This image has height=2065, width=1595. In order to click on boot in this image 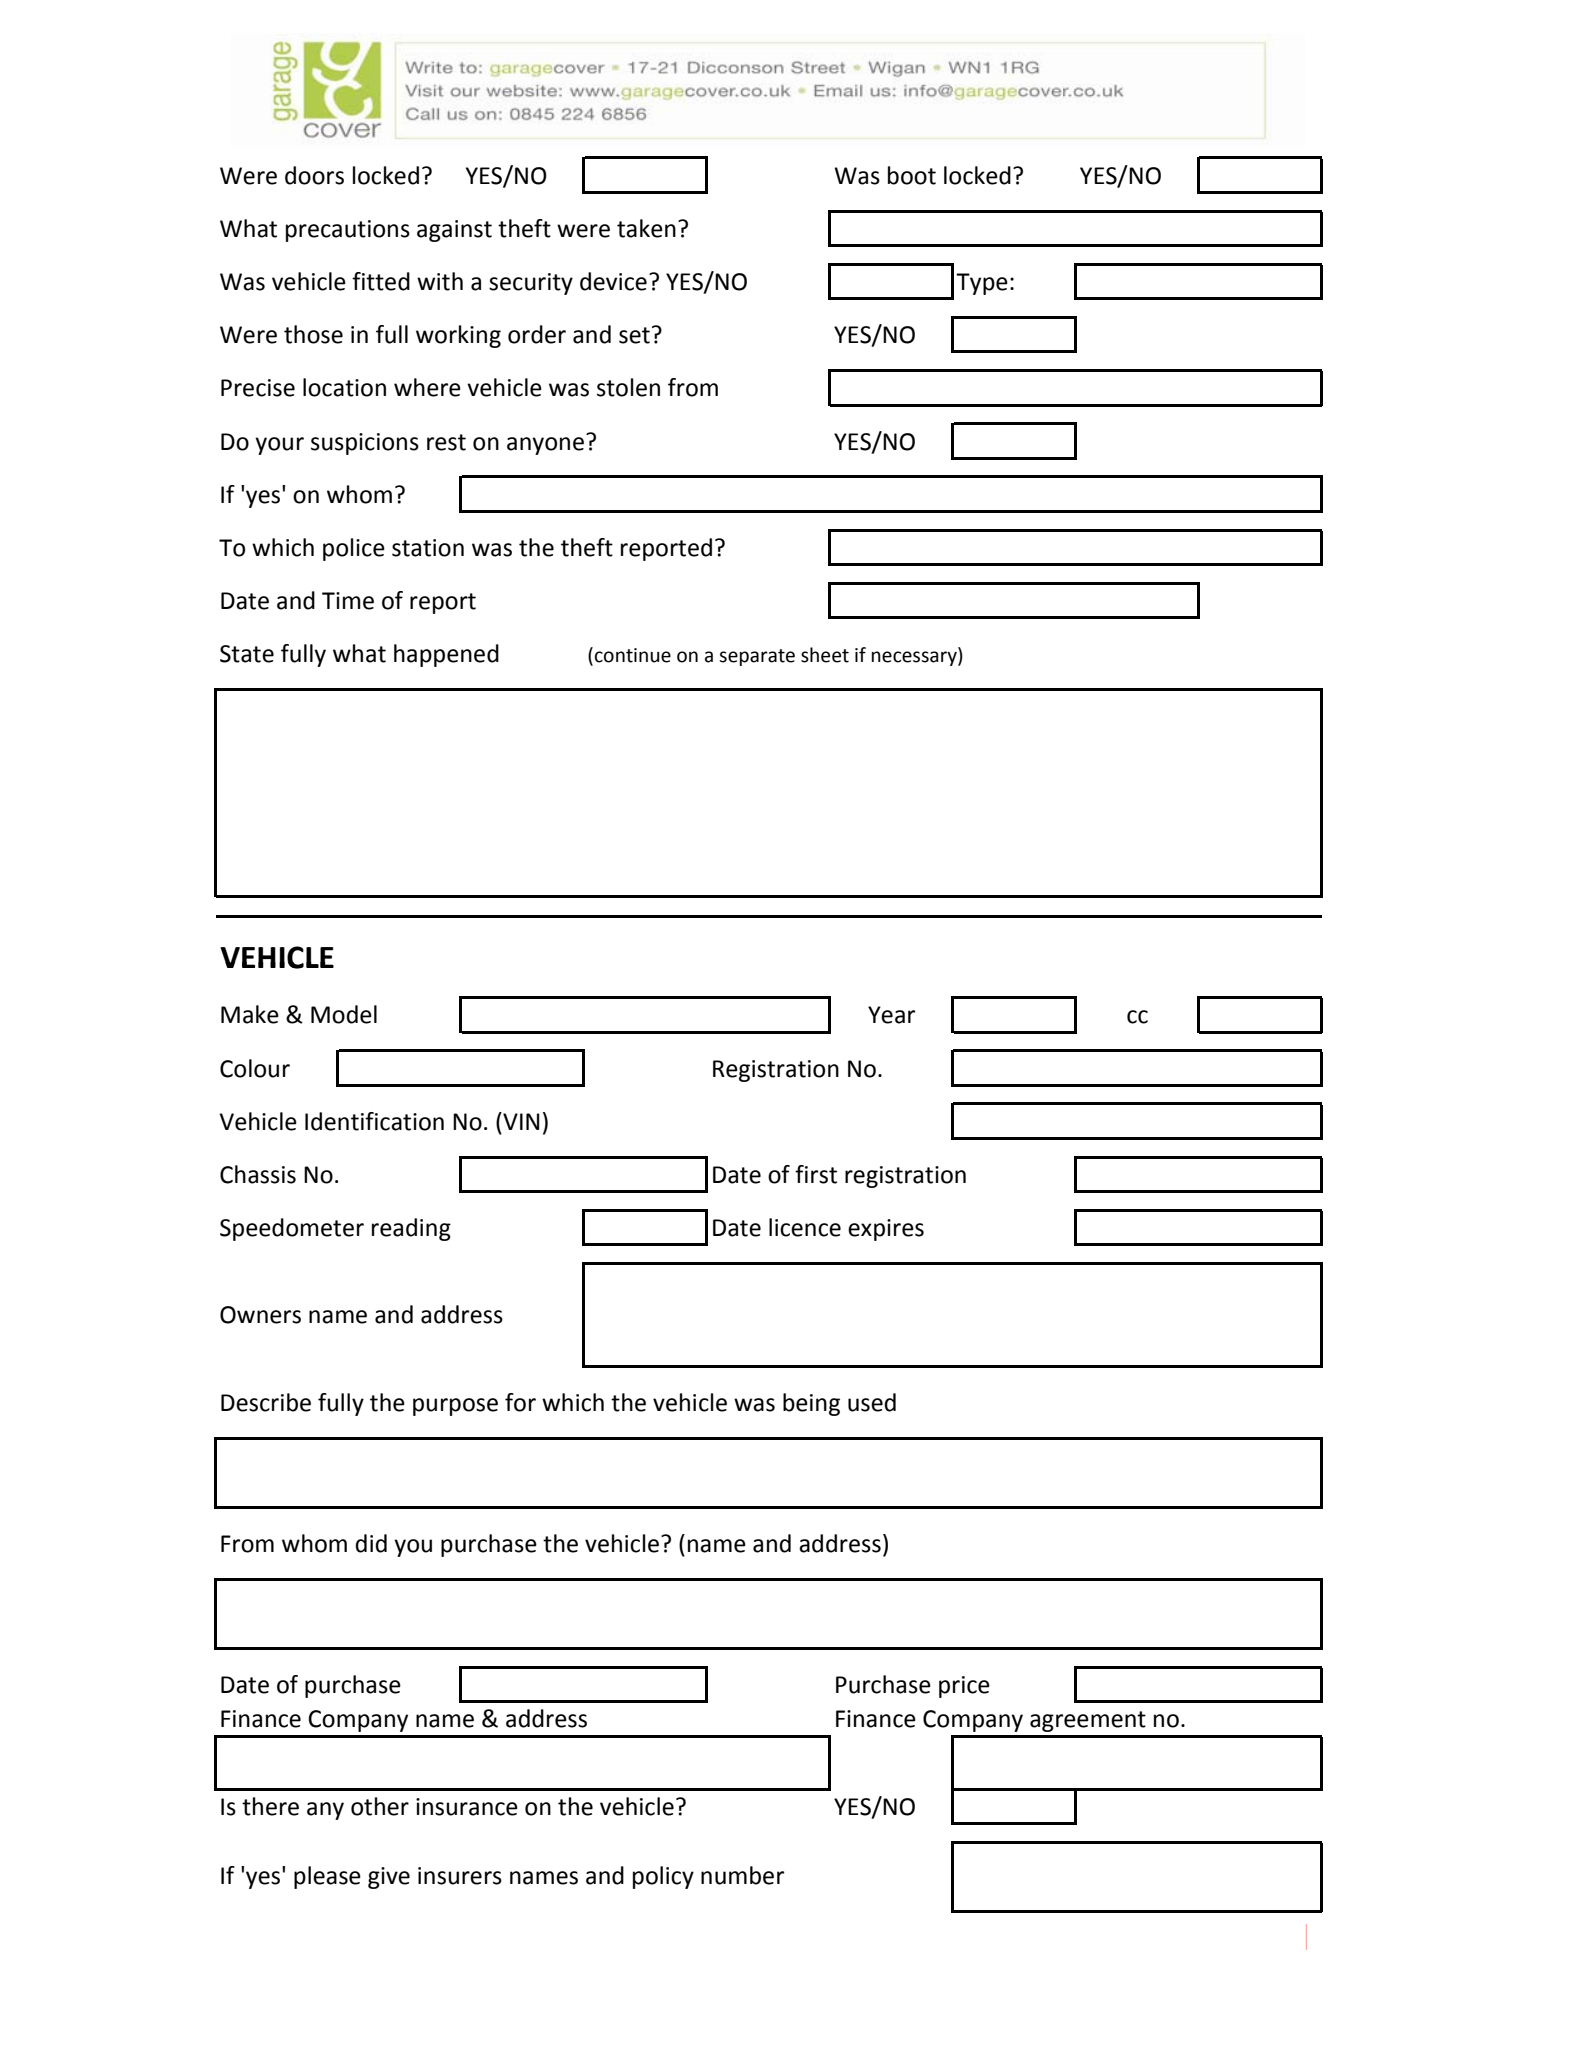, I will do `click(912, 175)`.
